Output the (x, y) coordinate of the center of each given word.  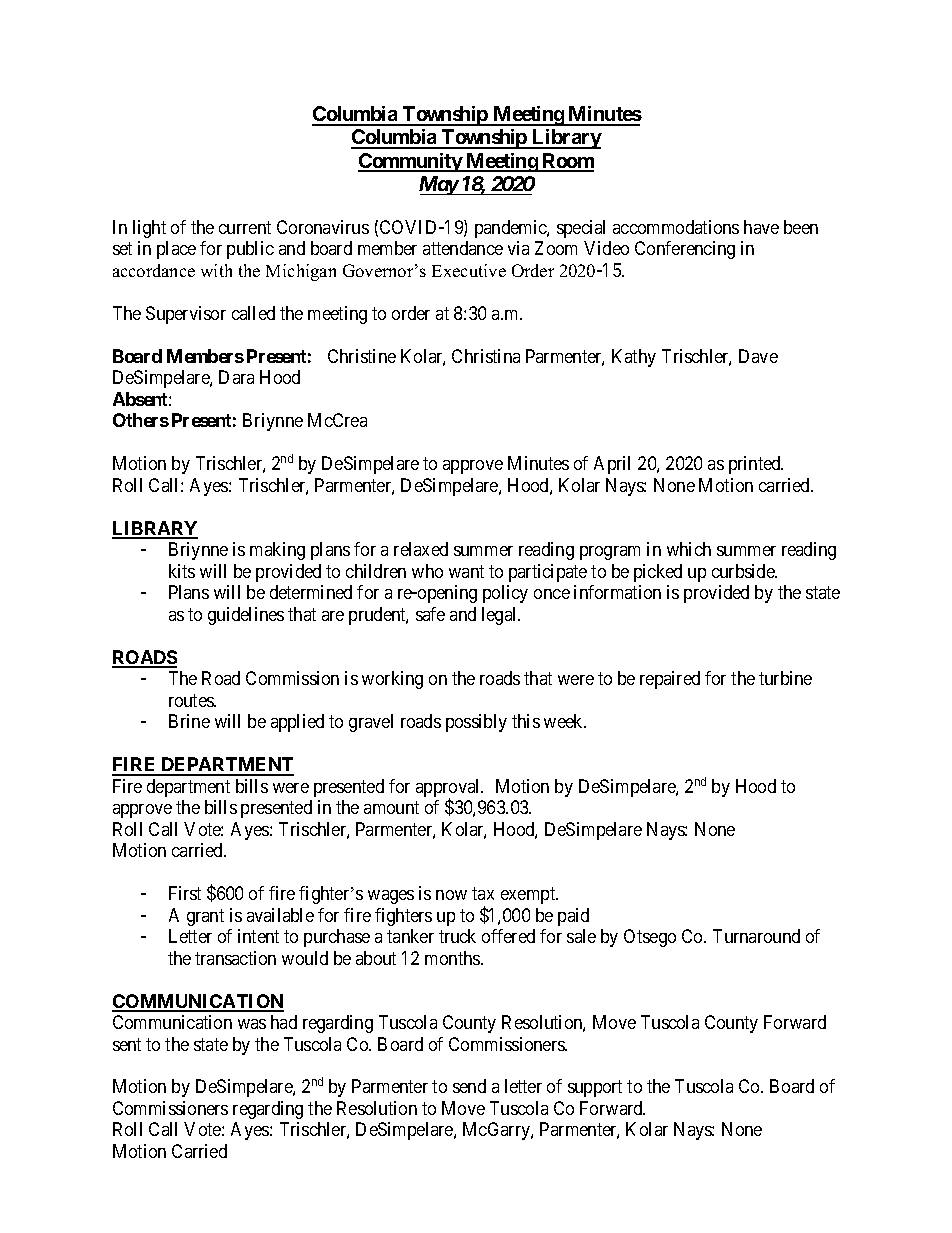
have (761, 227)
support (595, 1089)
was (252, 1024)
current (245, 227)
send (469, 1086)
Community (411, 162)
